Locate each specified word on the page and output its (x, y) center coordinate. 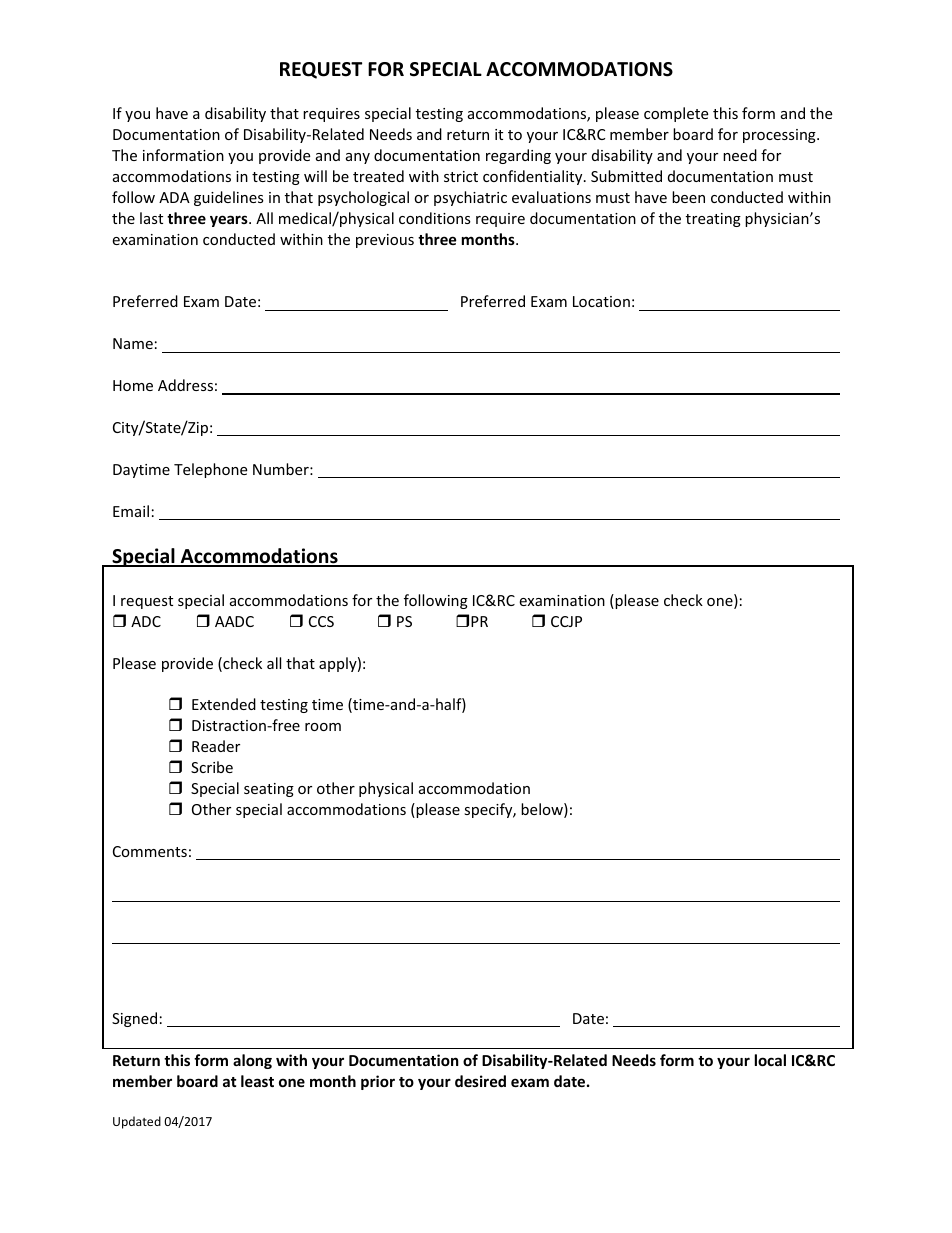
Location (601, 301)
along (252, 1061)
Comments (150, 851)
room (323, 727)
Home (133, 385)
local (770, 1060)
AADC (234, 621)
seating (269, 790)
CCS (321, 621)
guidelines (229, 198)
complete (676, 114)
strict (461, 176)
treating (713, 220)
